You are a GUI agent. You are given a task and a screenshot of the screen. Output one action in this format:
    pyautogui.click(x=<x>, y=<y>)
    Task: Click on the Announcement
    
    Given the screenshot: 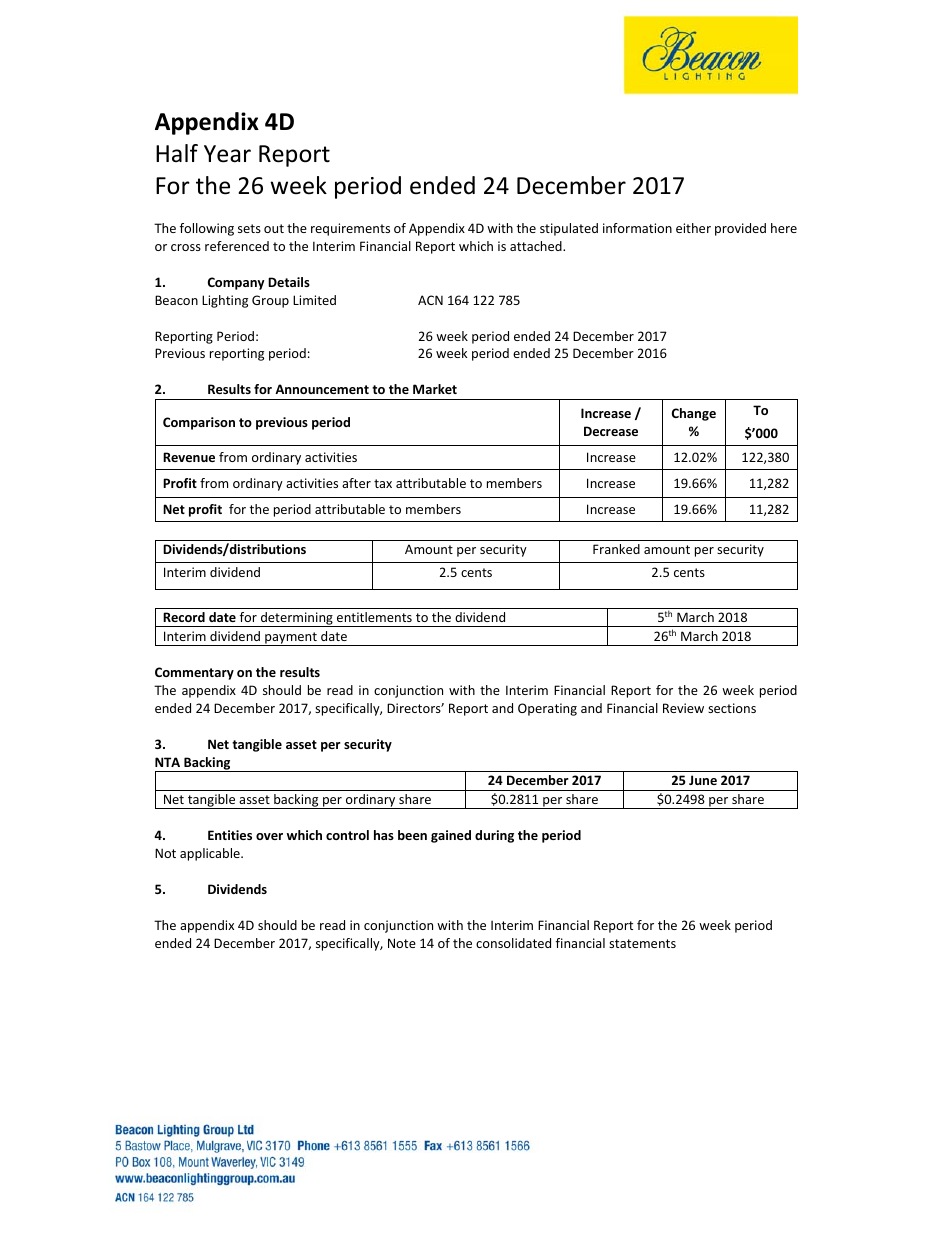 What is the action you would take?
    pyautogui.click(x=322, y=389)
